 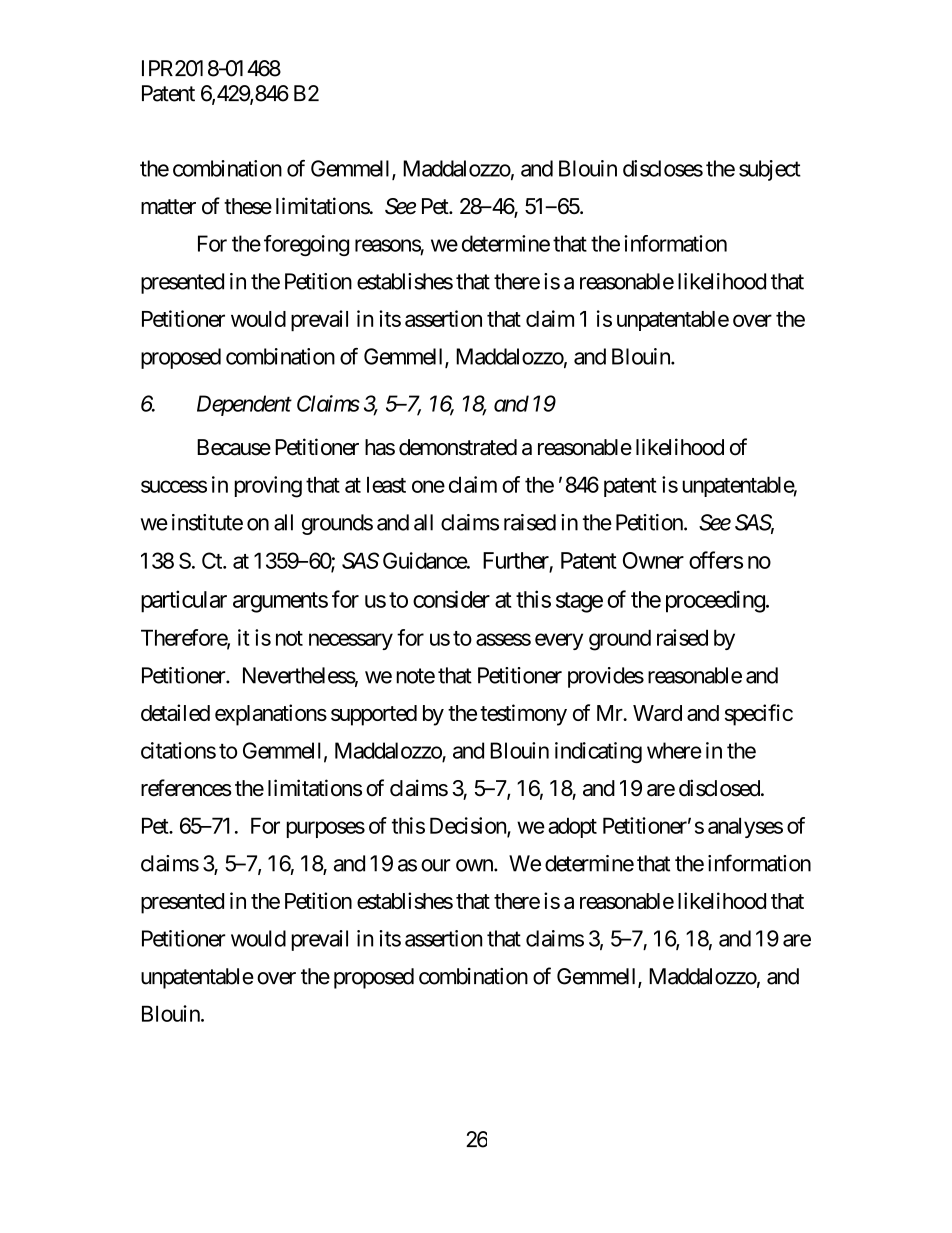 What do you see at coordinates (719, 788) in the image?
I see `disclosed` at bounding box center [719, 788].
